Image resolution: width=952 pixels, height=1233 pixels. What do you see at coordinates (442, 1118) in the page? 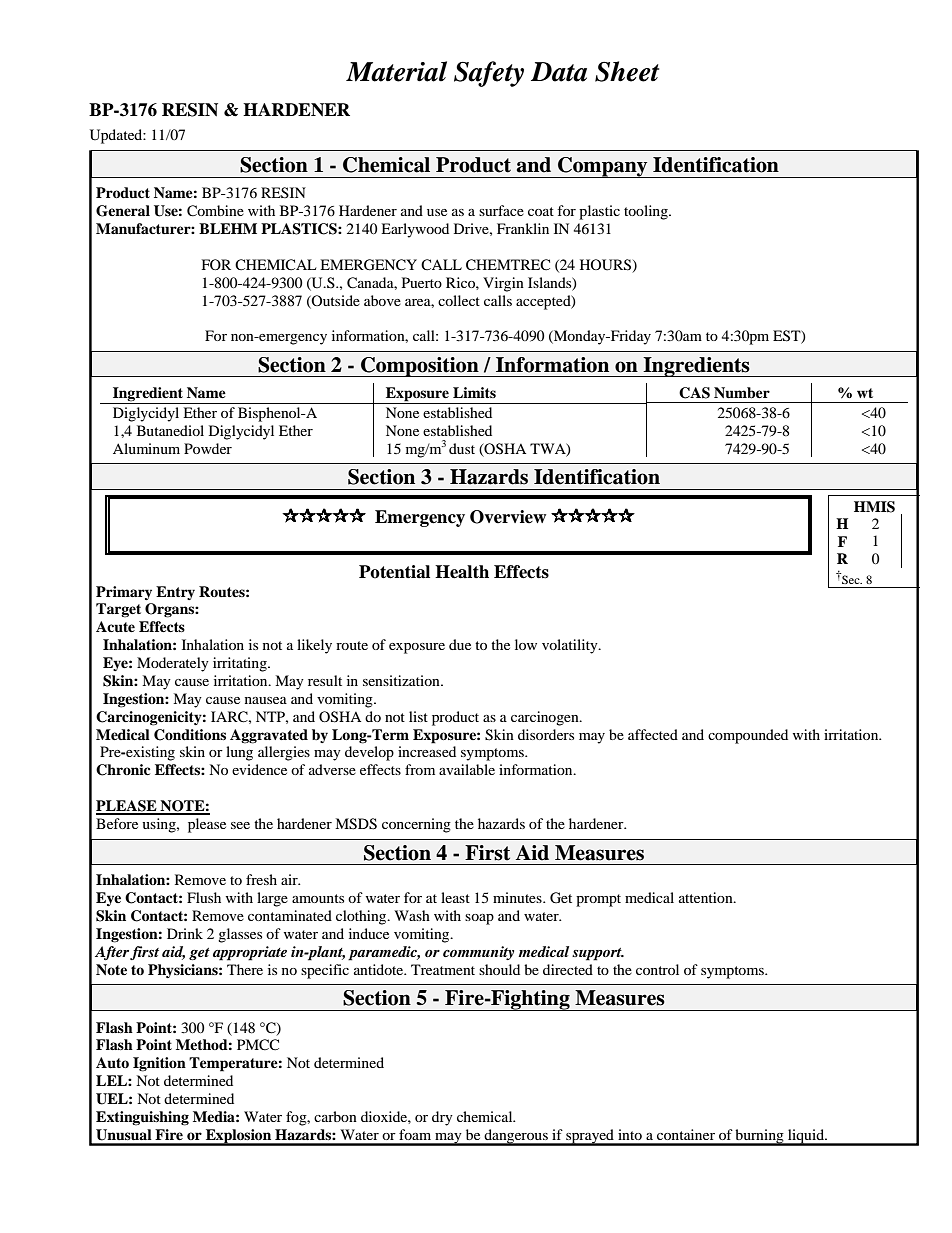
I see `dry` at bounding box center [442, 1118].
